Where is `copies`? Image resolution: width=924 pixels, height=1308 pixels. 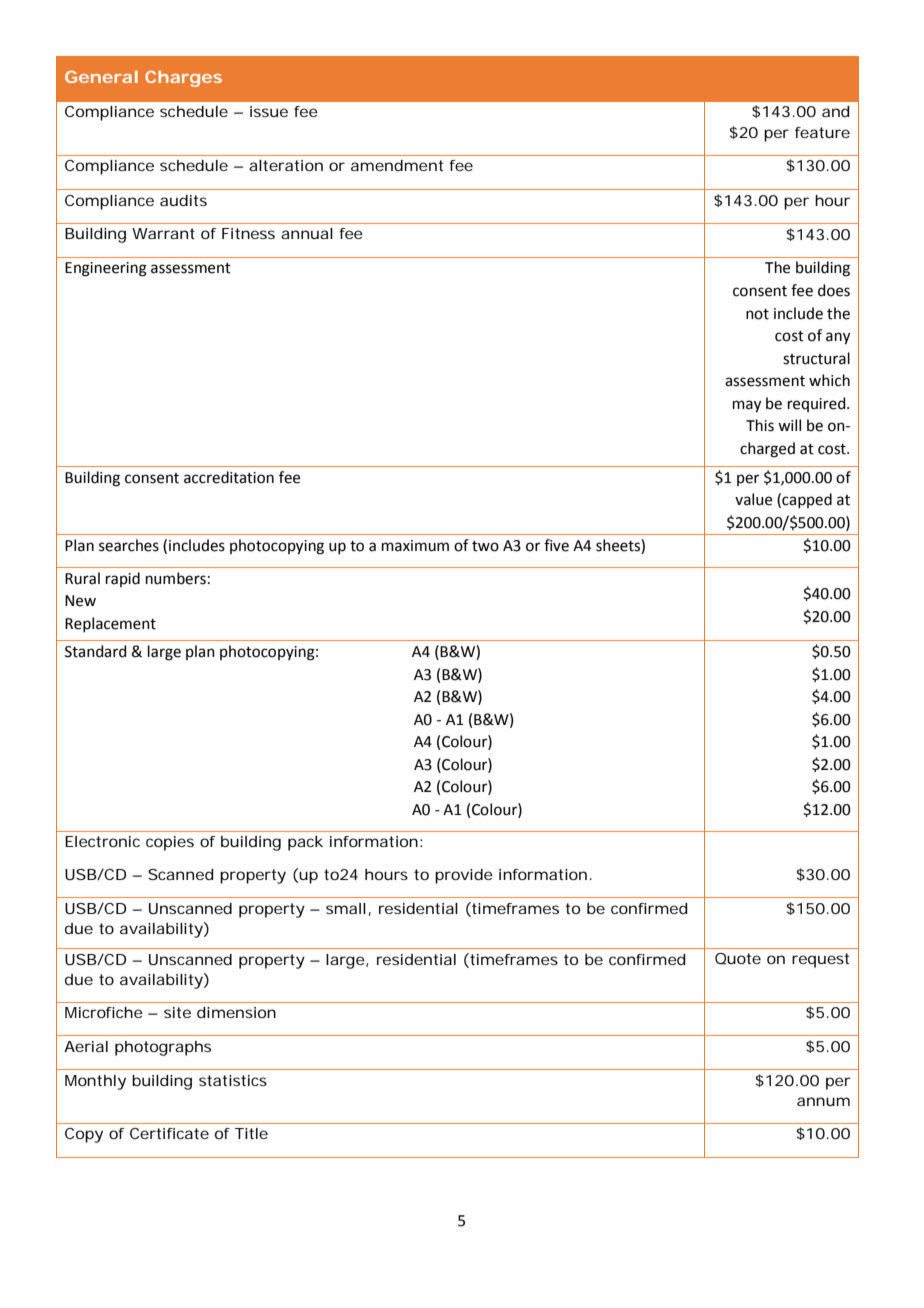 copies is located at coordinates (170, 843).
